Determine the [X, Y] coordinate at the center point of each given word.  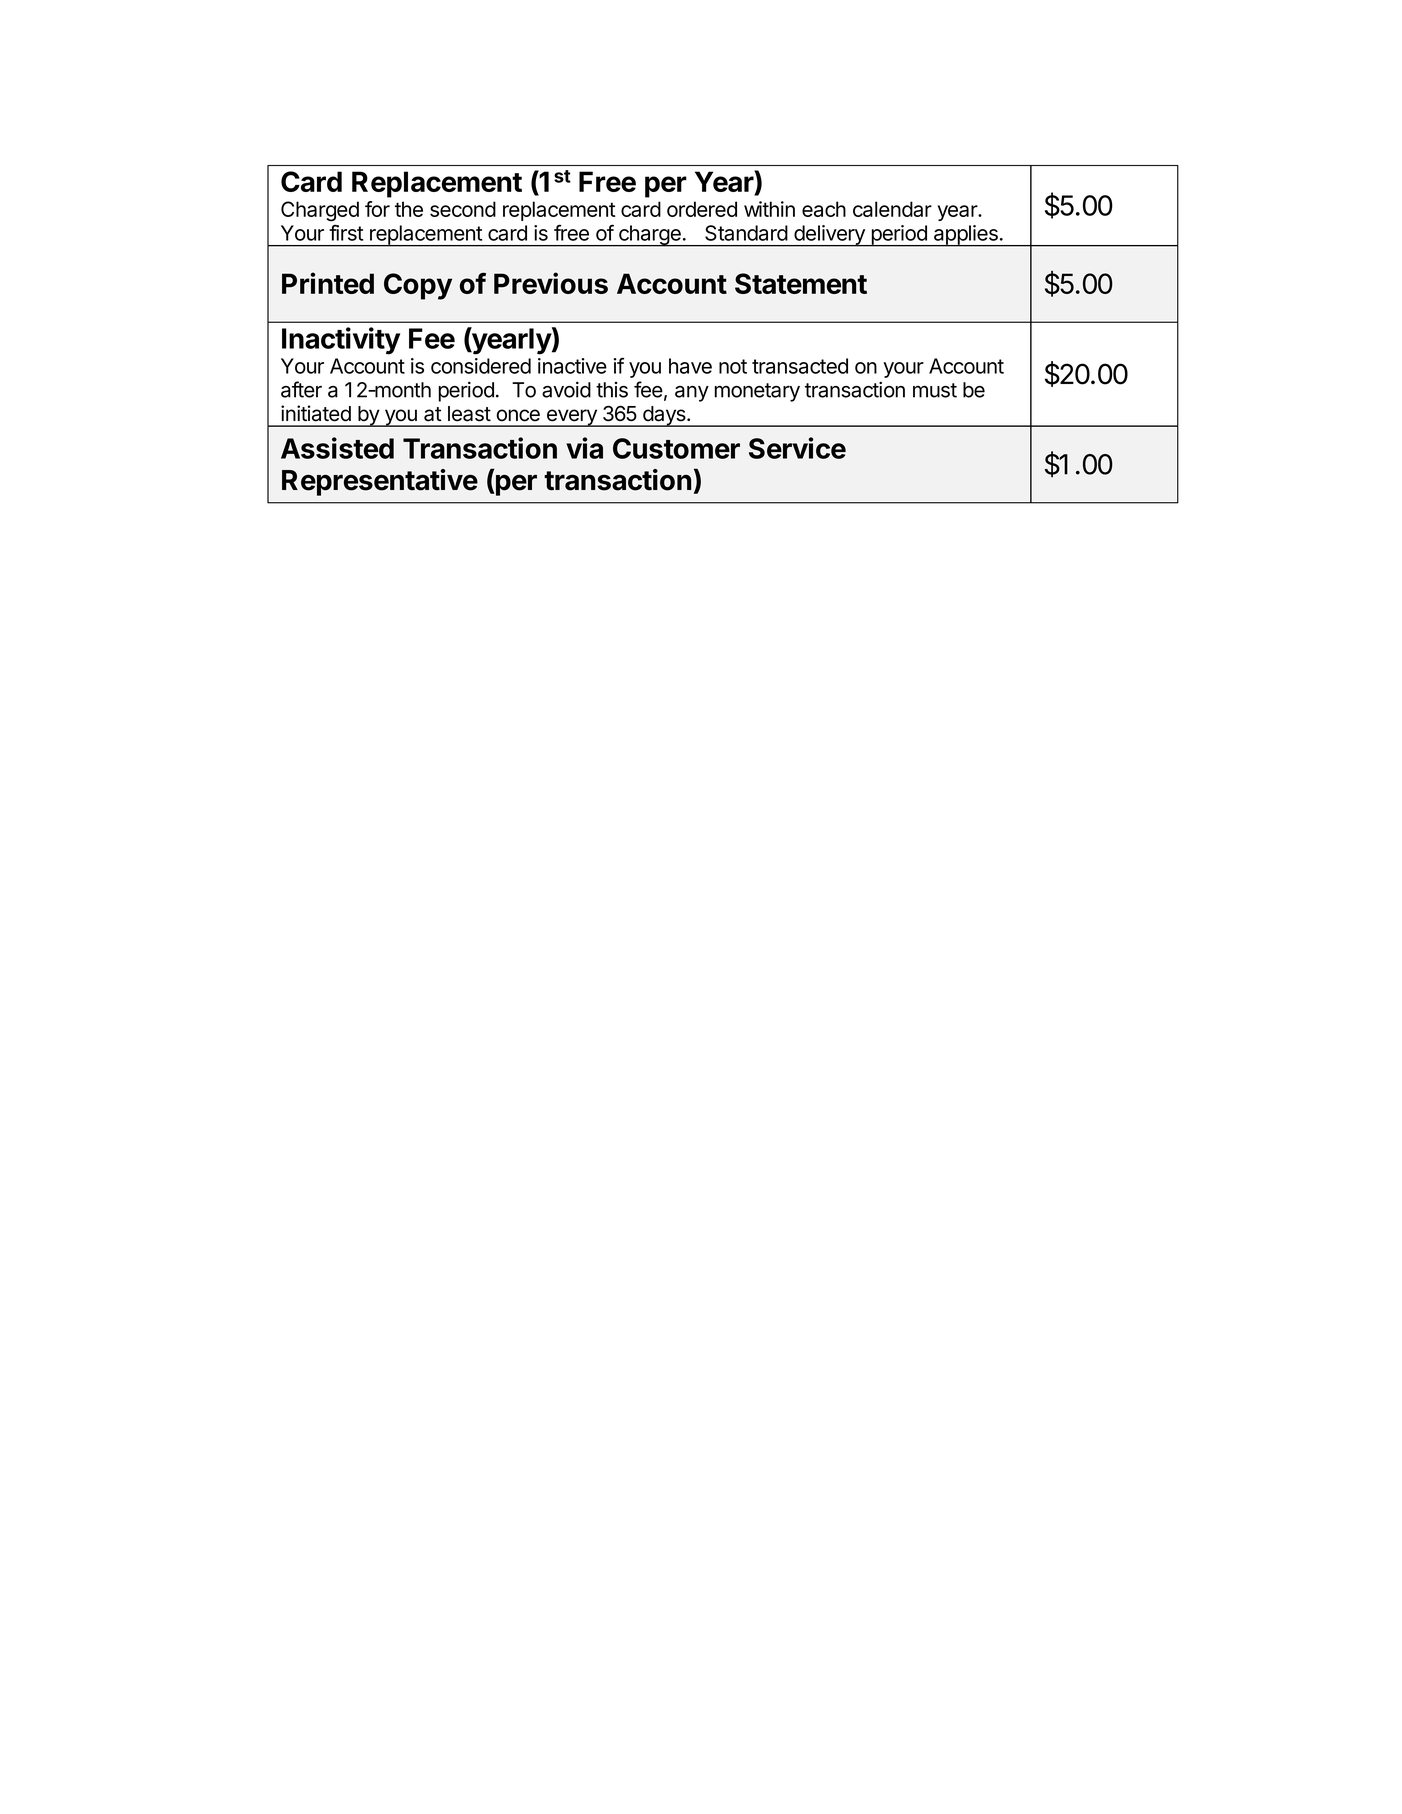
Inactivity [341, 341]
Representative [380, 482]
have [690, 366]
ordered [702, 209]
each [824, 209]
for [377, 209]
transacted [800, 366]
